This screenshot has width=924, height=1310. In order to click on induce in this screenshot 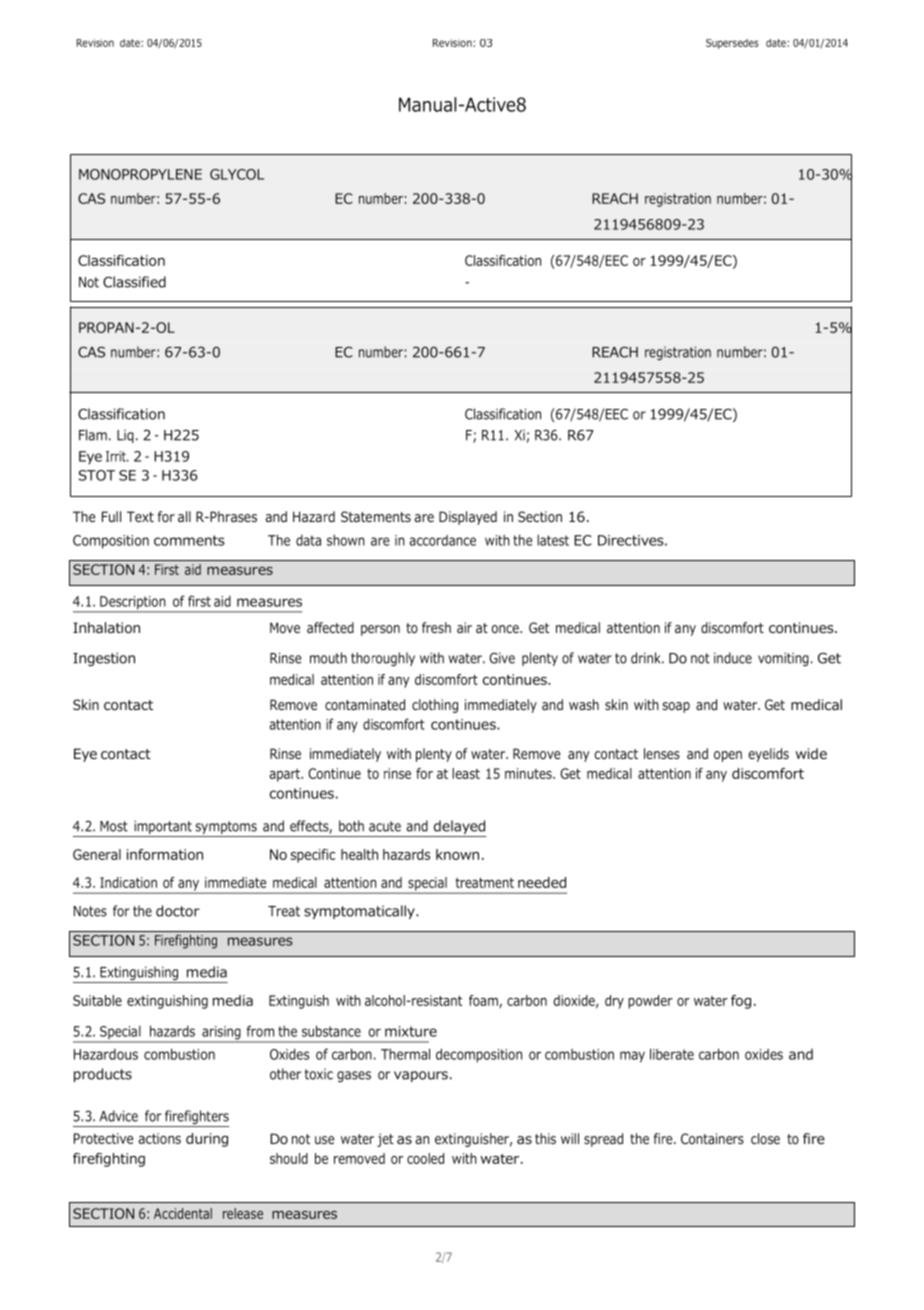, I will do `click(733, 658)`.
